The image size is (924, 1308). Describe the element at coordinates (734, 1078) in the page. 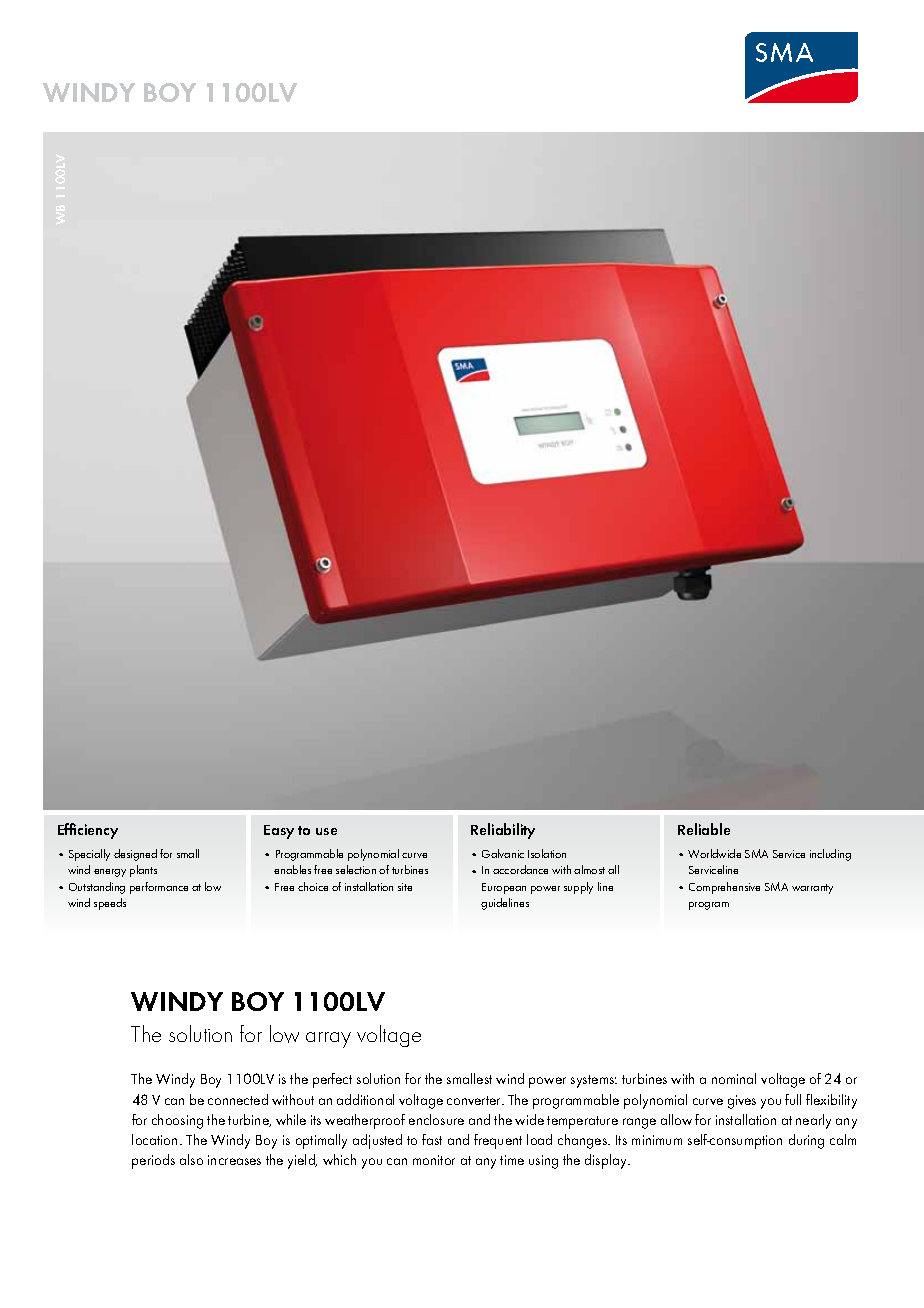

I see `nominal` at that location.
